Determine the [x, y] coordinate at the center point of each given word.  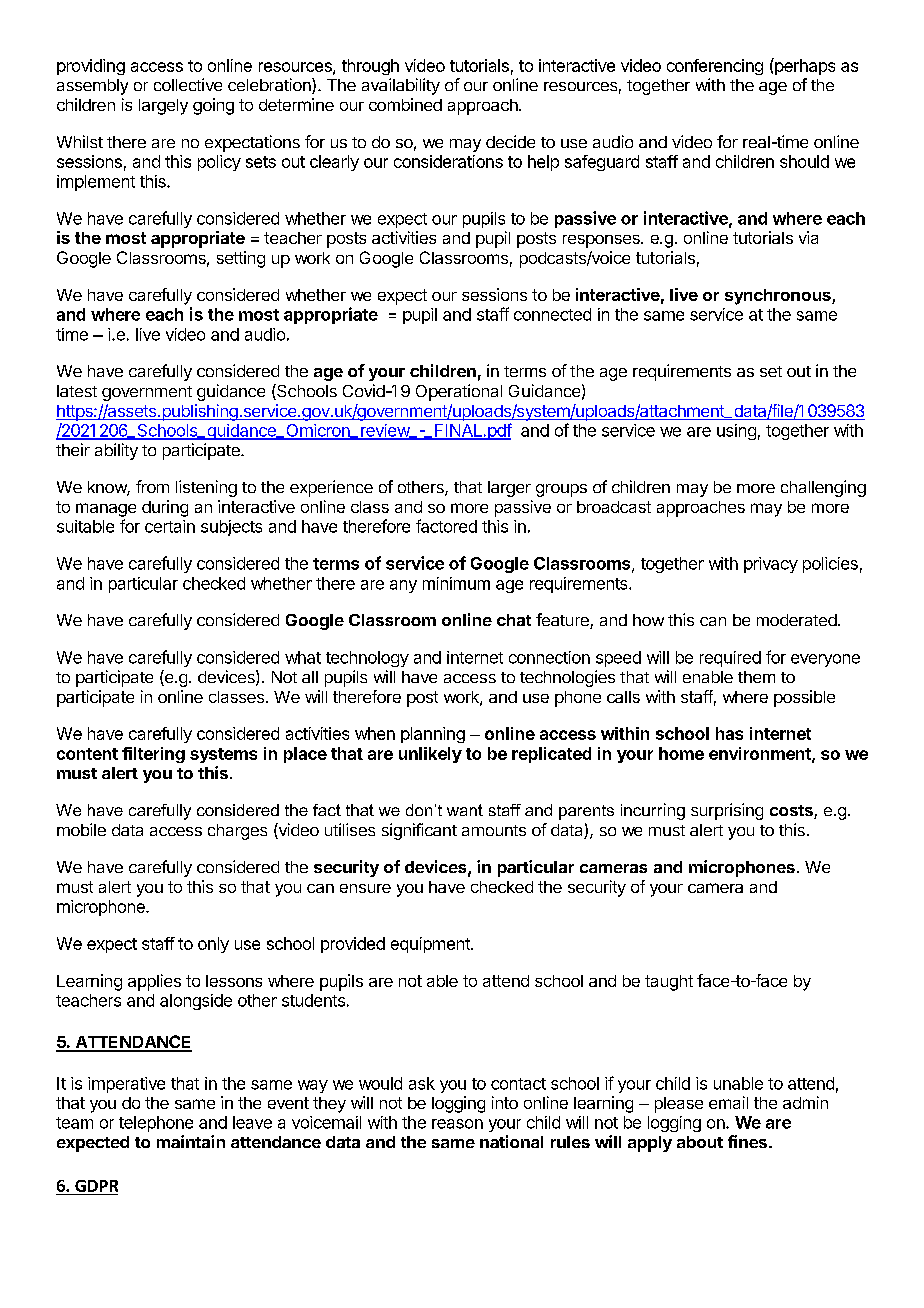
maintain [191, 1141]
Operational [459, 392]
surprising [727, 811]
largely [163, 107]
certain [170, 526]
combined [405, 104]
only [213, 945]
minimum [456, 583]
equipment [431, 945]
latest [77, 391]
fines [747, 1141]
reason [457, 1124]
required [730, 659]
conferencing [715, 67]
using [736, 432]
